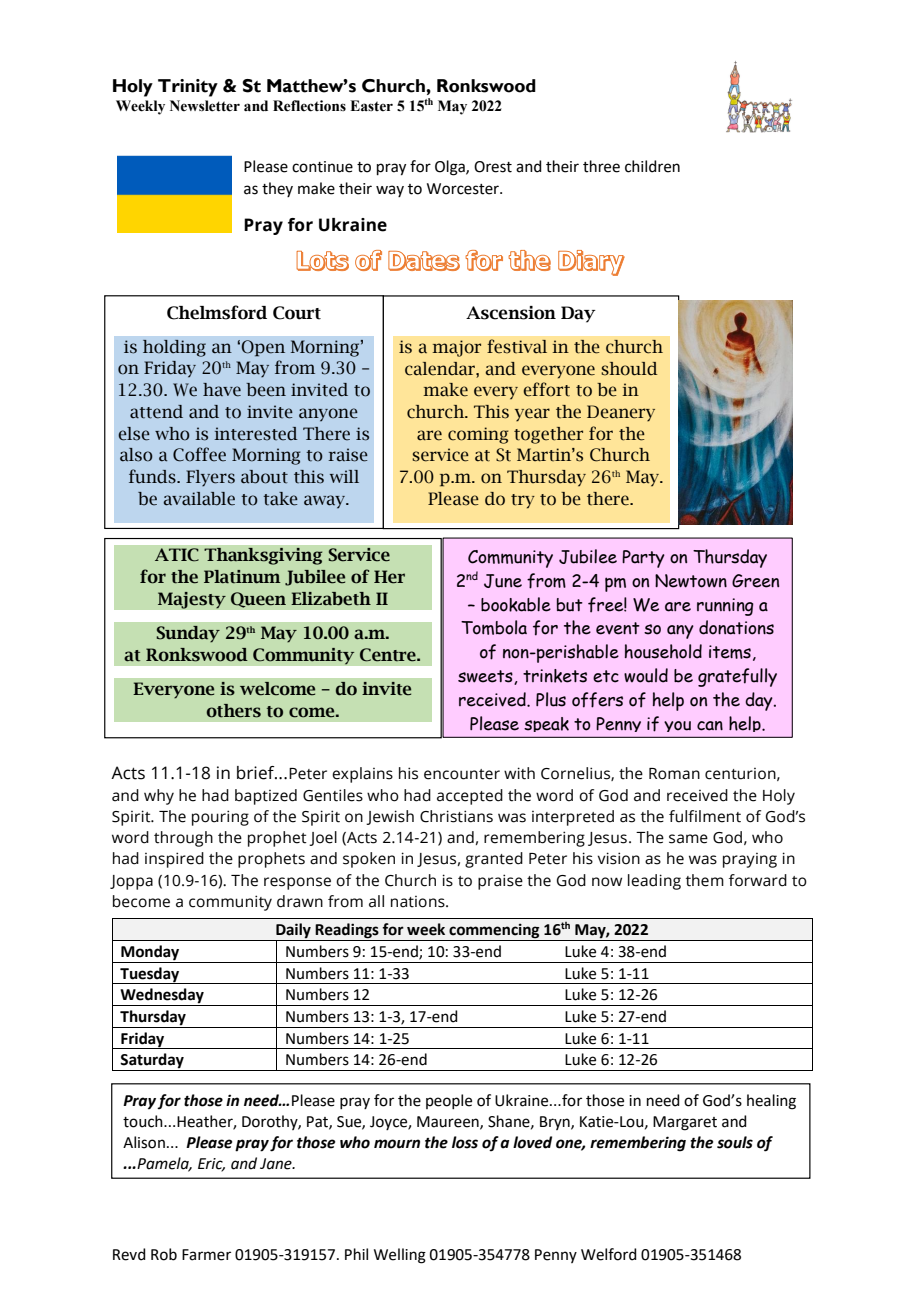 This screenshot has height=1308, width=924. Describe the element at coordinates (494, 860) in the screenshot. I see `granted` at that location.
